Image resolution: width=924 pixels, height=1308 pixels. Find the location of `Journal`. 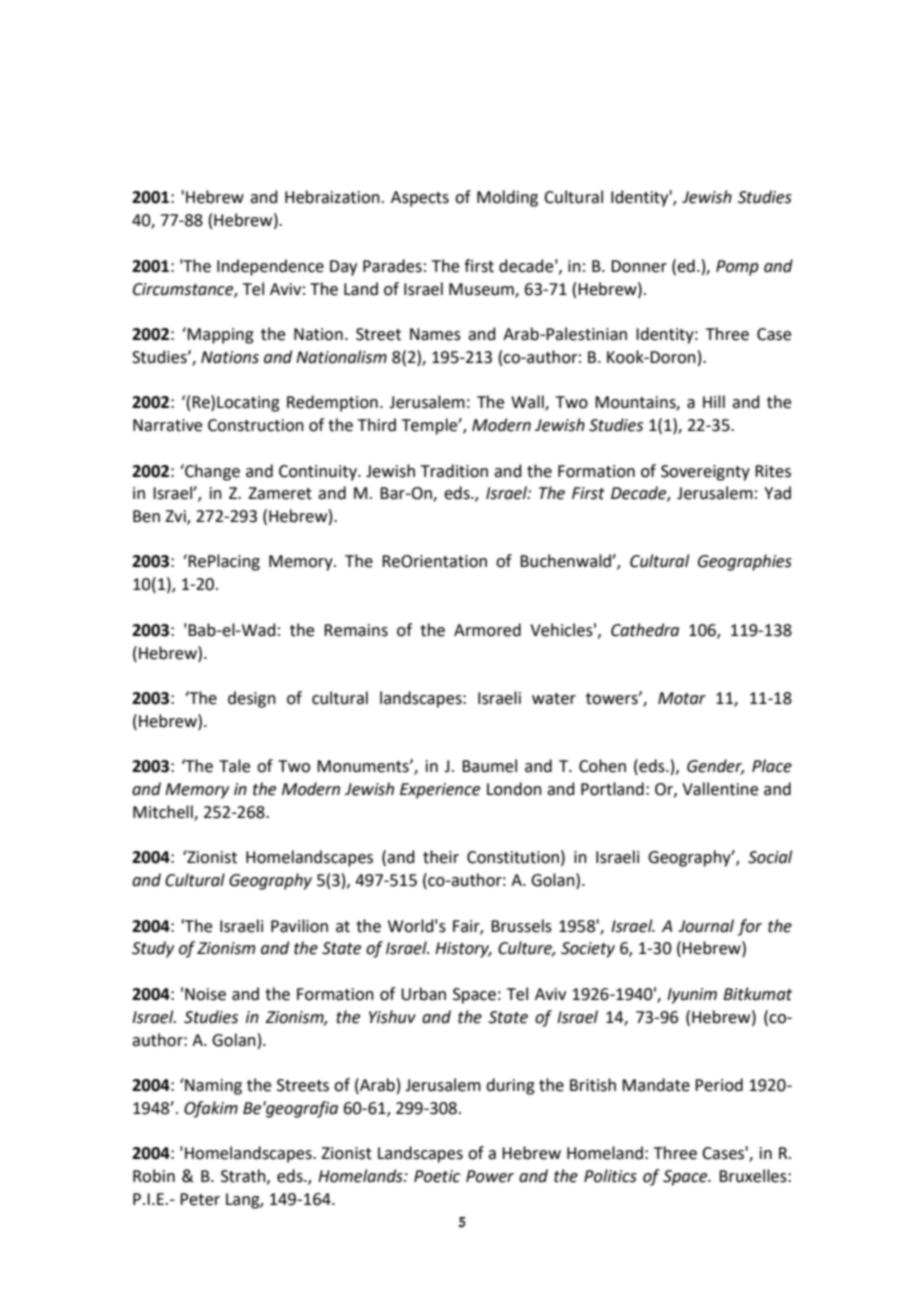

Journal is located at coordinates (706, 926).
